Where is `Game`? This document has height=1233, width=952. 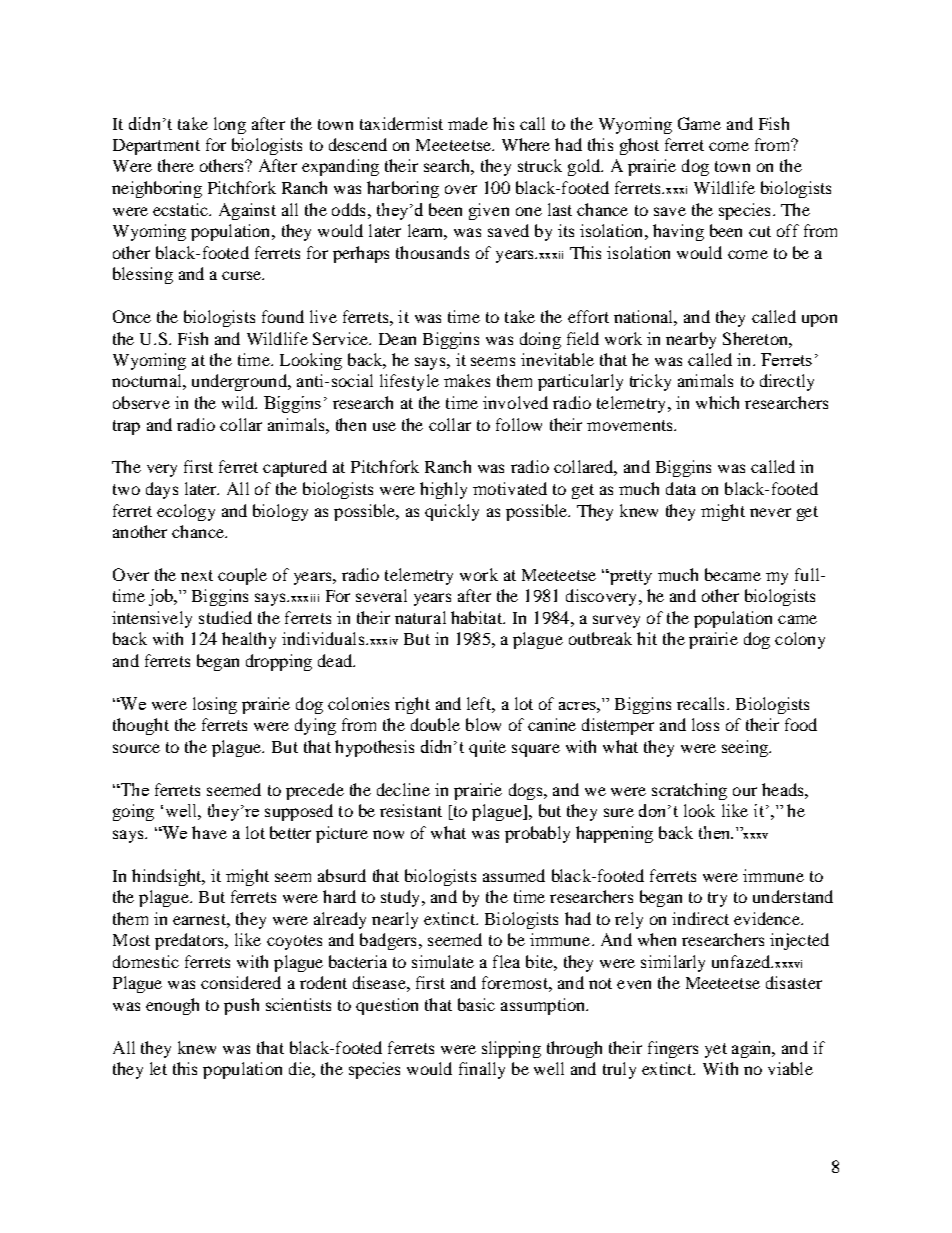 Game is located at coordinates (699, 123).
